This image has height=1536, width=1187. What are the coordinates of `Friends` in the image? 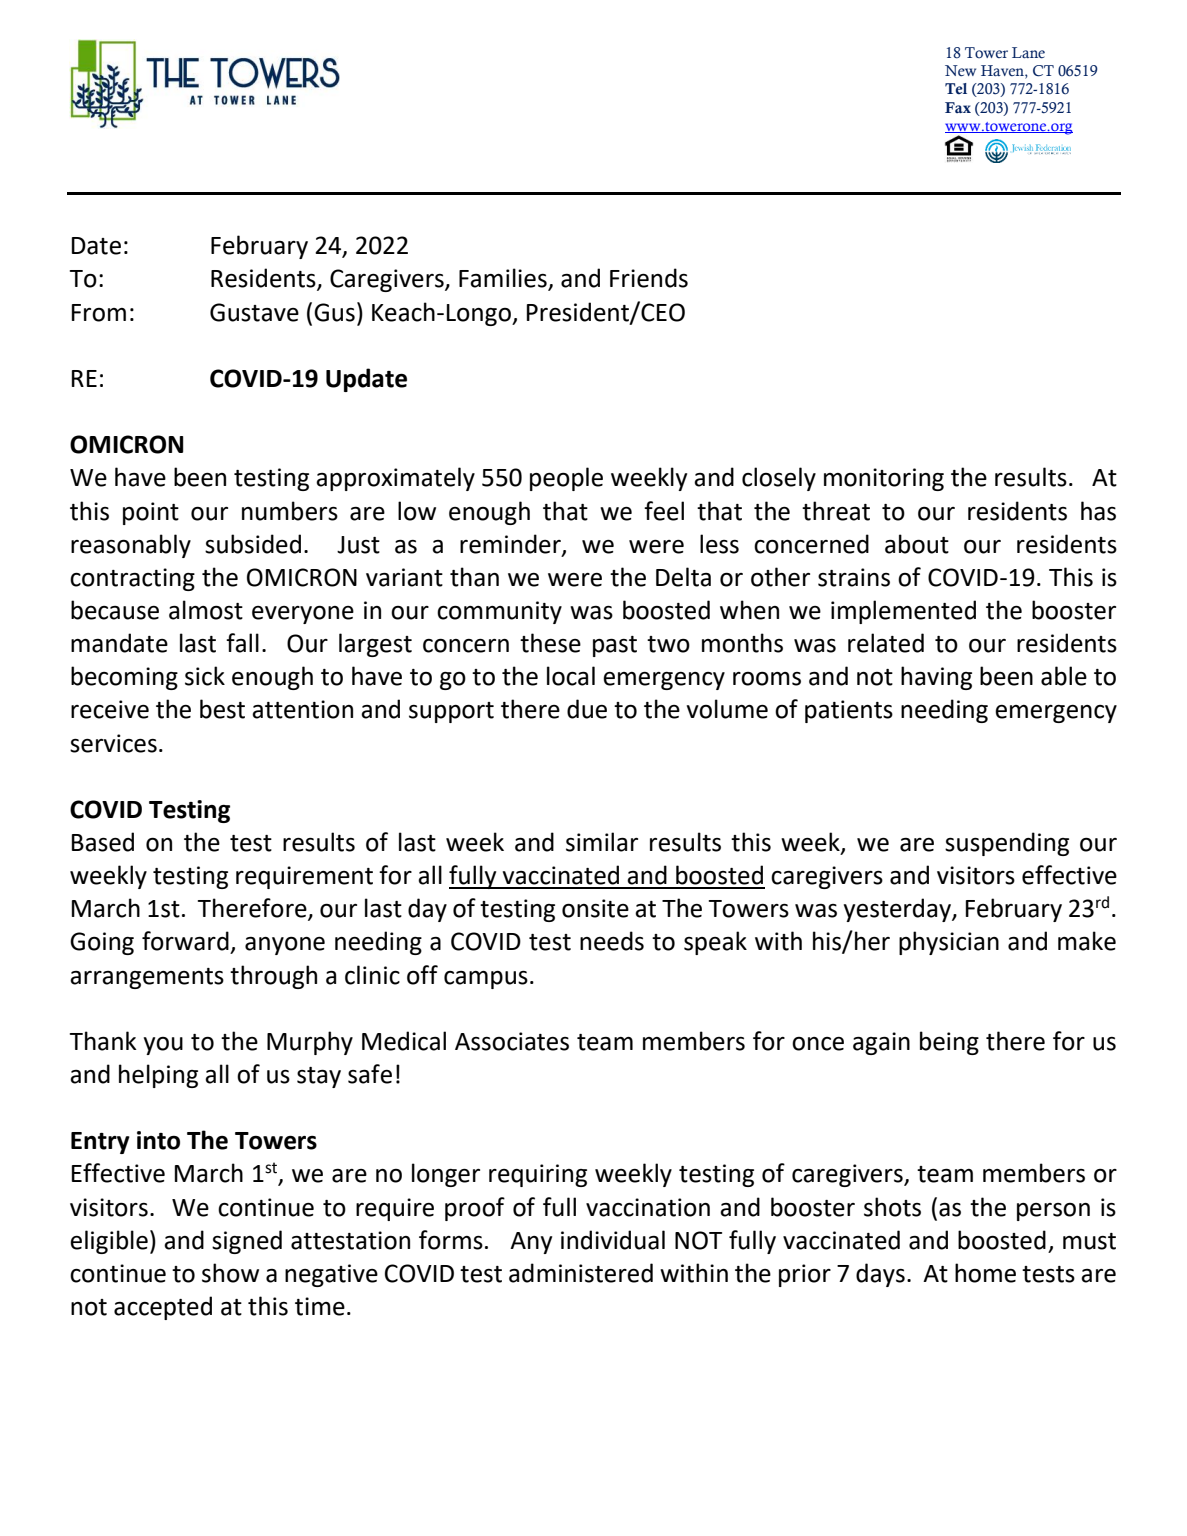 It's located at (649, 278).
